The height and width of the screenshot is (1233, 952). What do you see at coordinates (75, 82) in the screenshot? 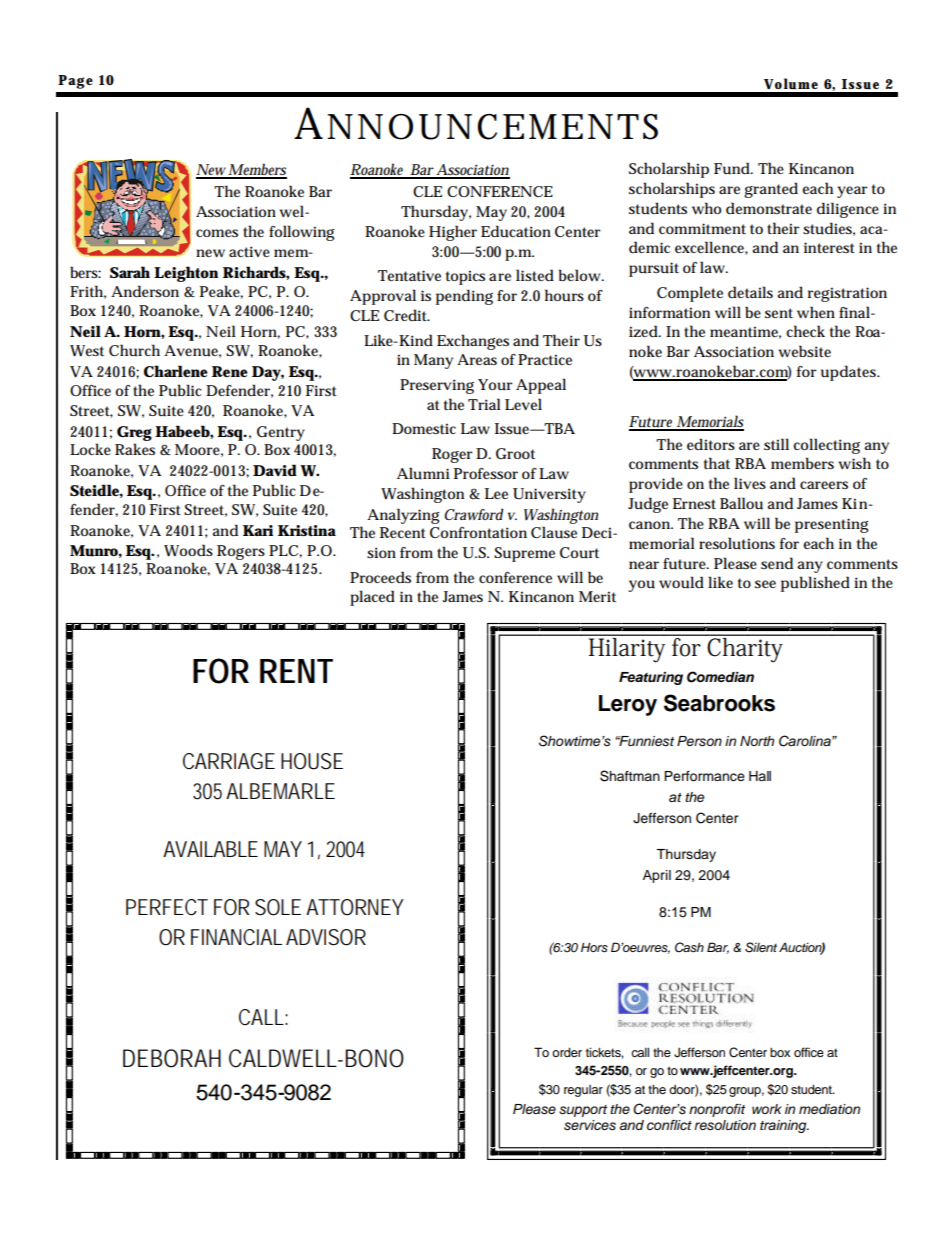
I see `Page` at bounding box center [75, 82].
